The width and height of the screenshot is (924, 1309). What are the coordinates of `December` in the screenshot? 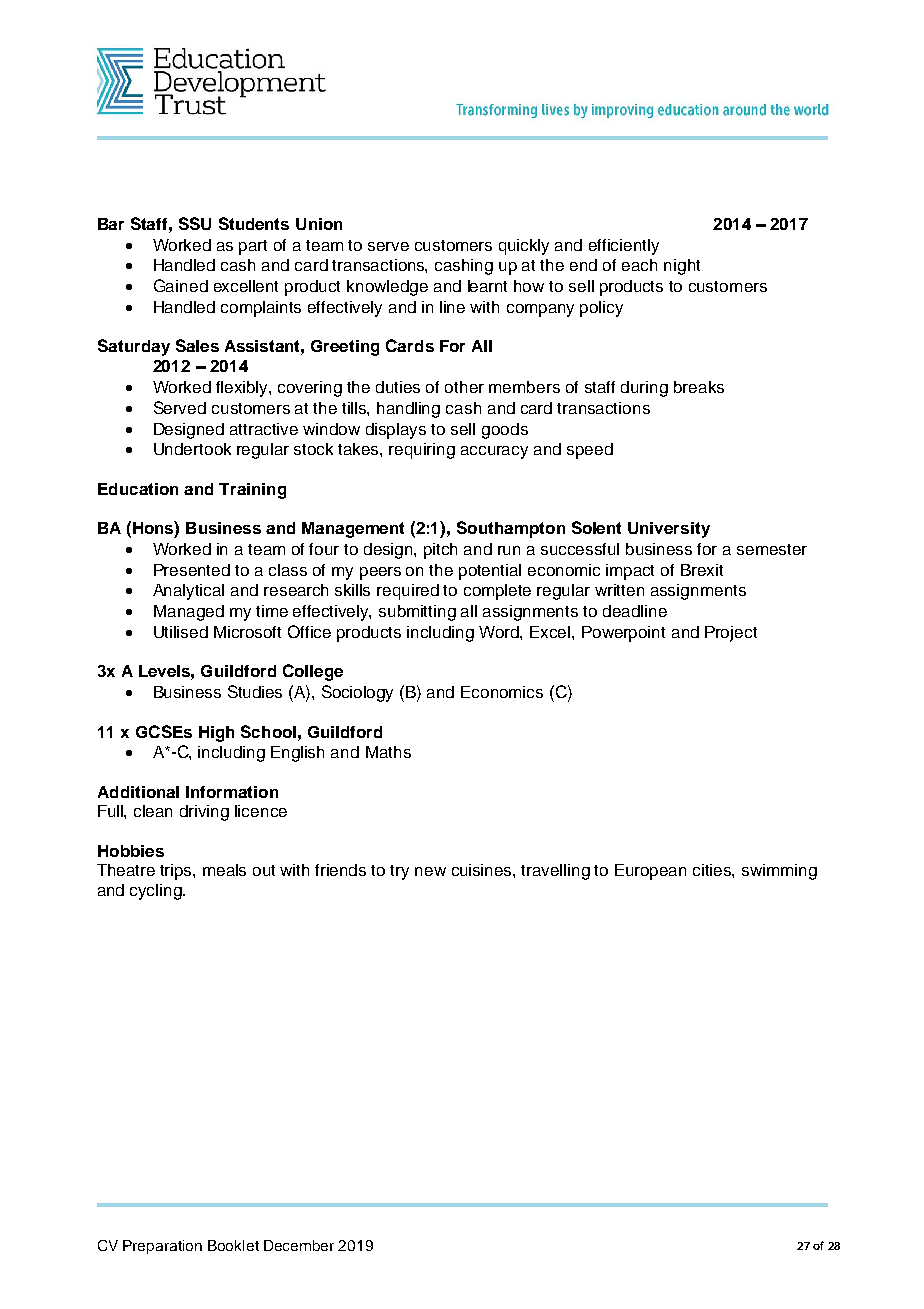 It's located at (299, 1245).
